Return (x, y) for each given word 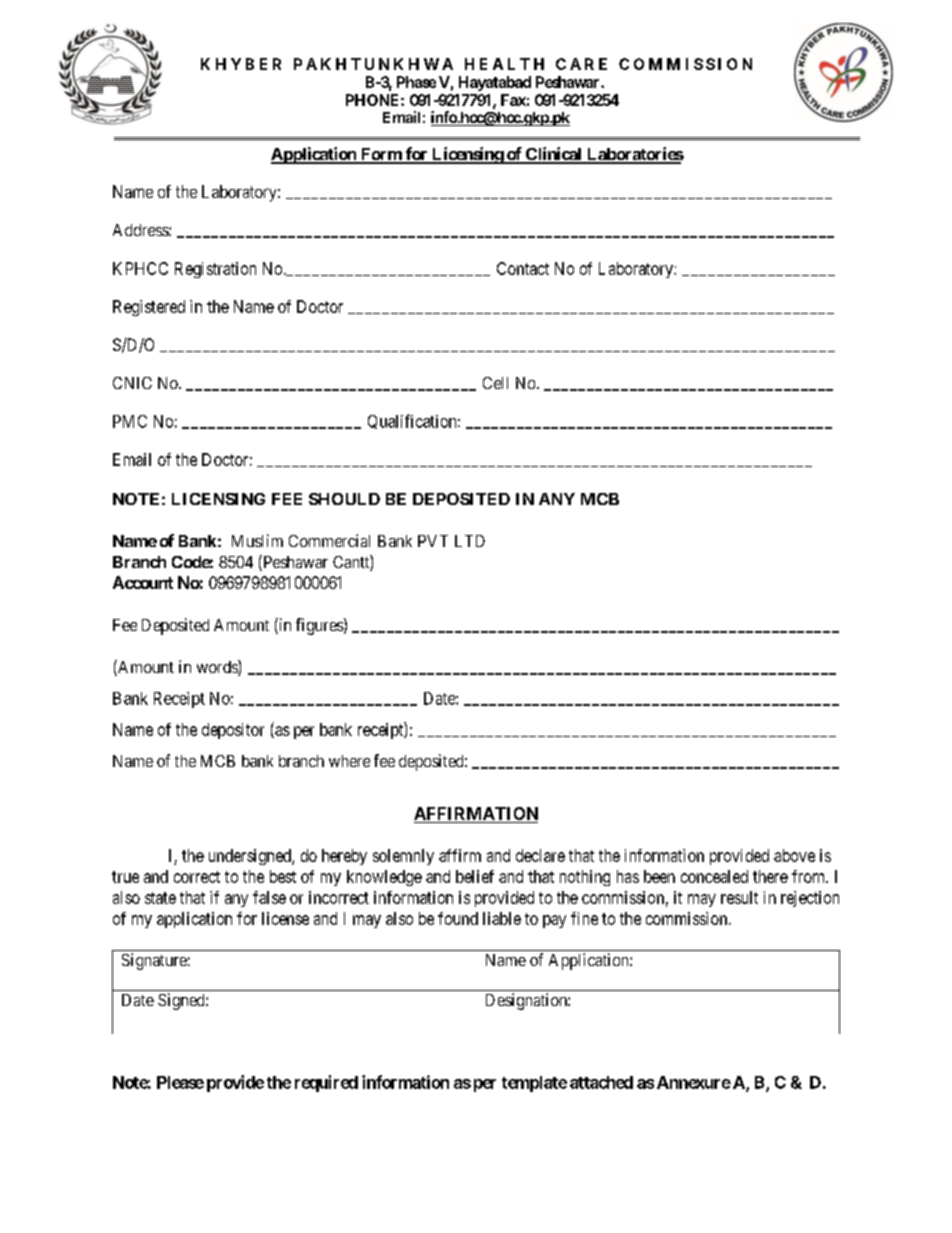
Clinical (554, 155)
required (326, 1083)
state (160, 898)
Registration (215, 270)
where (349, 761)
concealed (714, 876)
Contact (523, 268)
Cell (495, 383)
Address (141, 230)
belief (475, 876)
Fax (513, 100)
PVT (433, 541)
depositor (233, 731)
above (794, 855)
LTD (470, 541)
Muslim (257, 540)
